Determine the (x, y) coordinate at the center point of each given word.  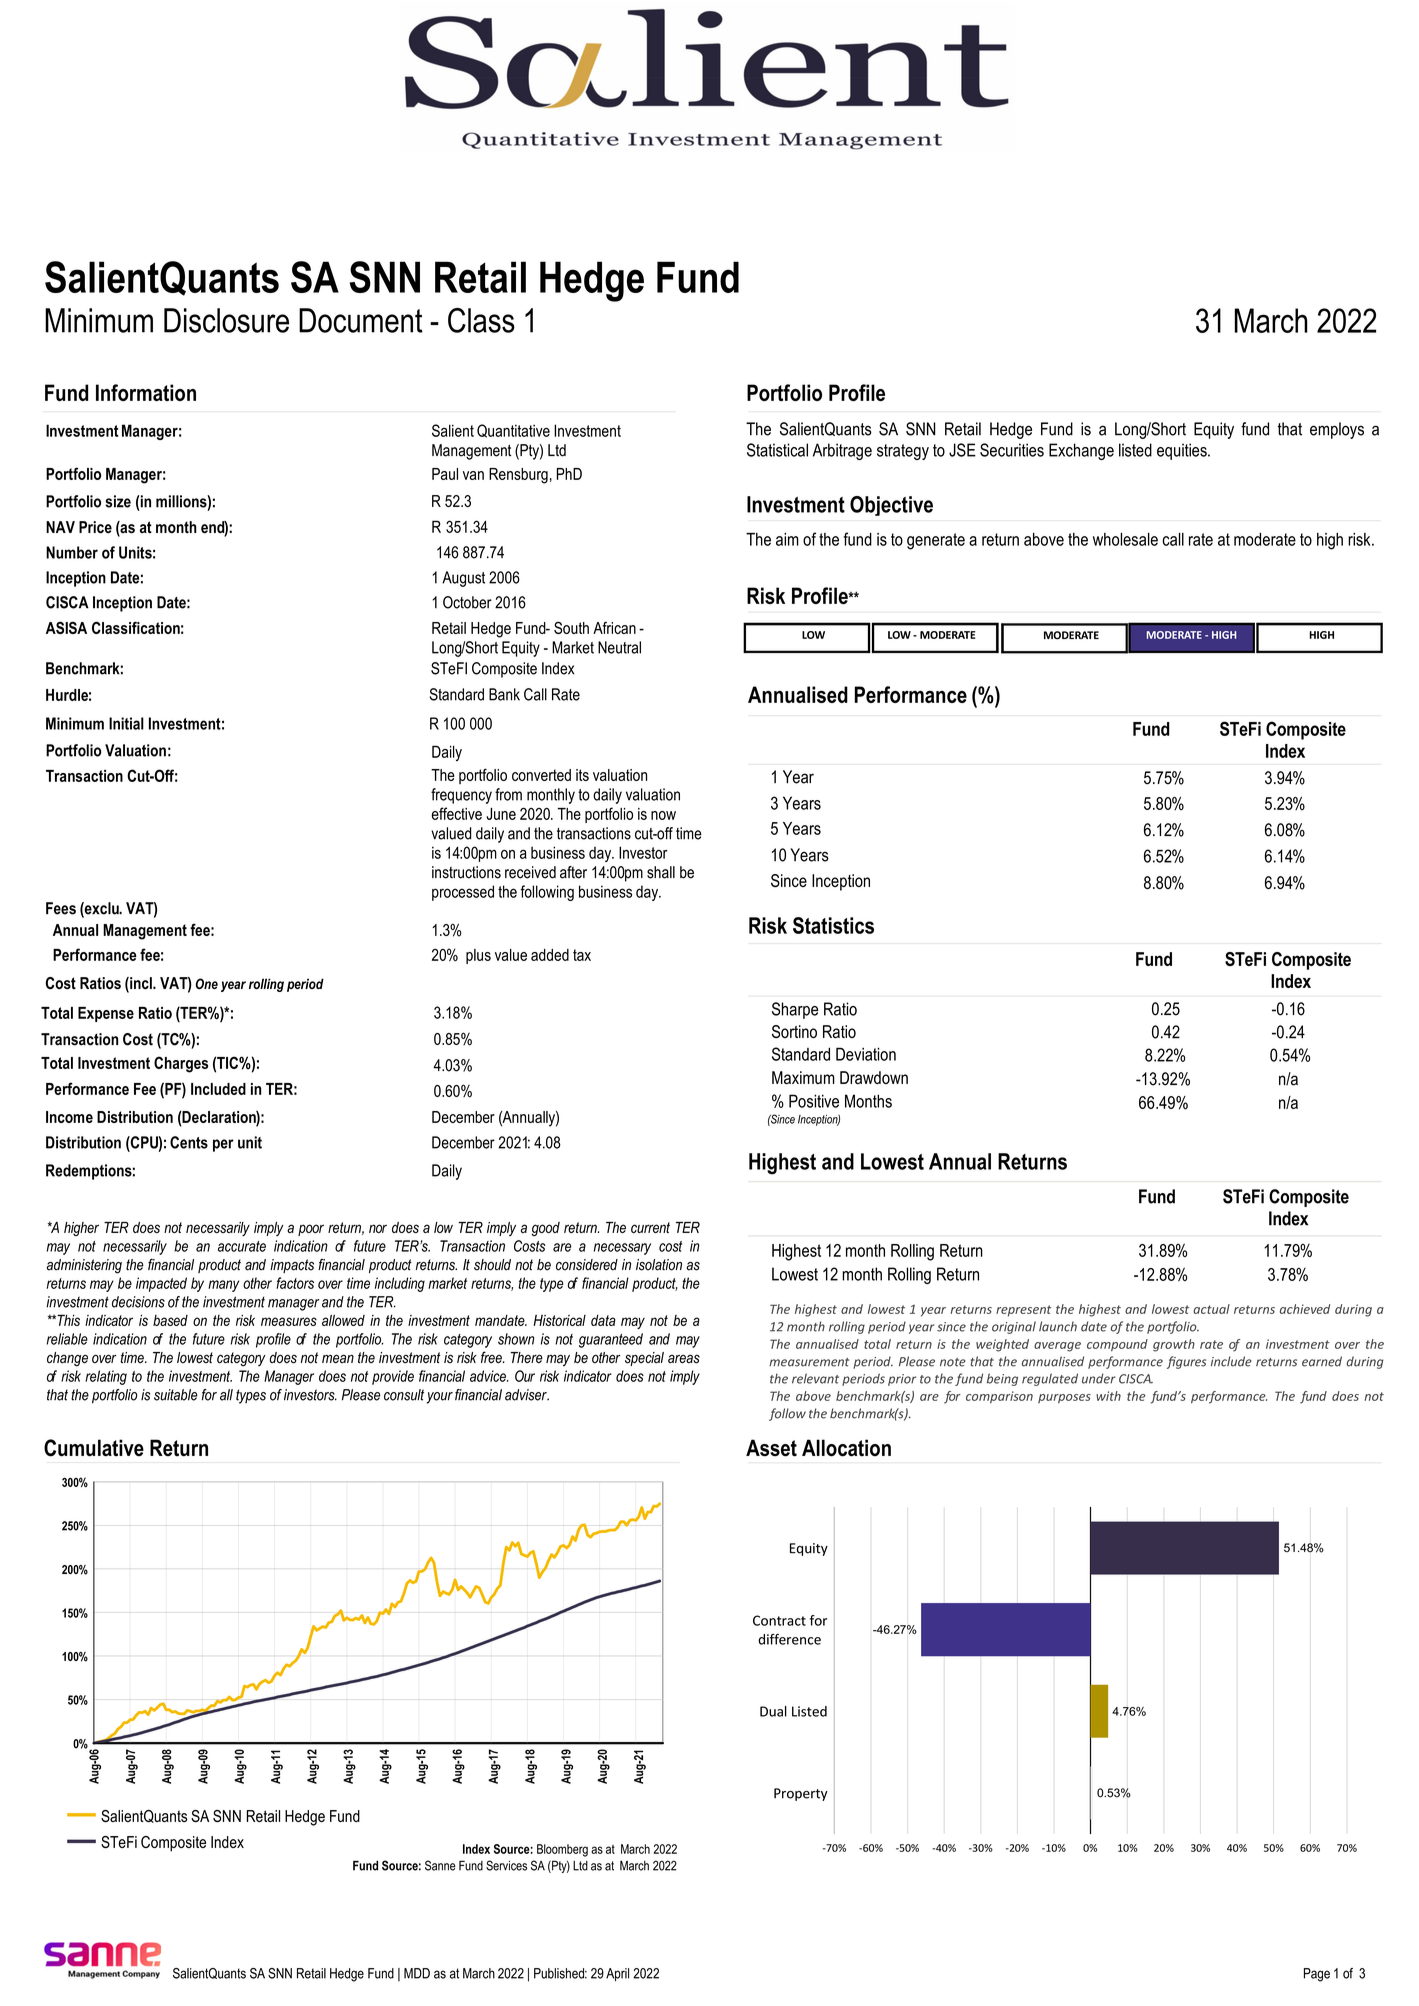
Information (146, 392)
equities (1183, 451)
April (617, 1974)
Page (1317, 1975)
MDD (417, 1973)
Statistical (777, 450)
